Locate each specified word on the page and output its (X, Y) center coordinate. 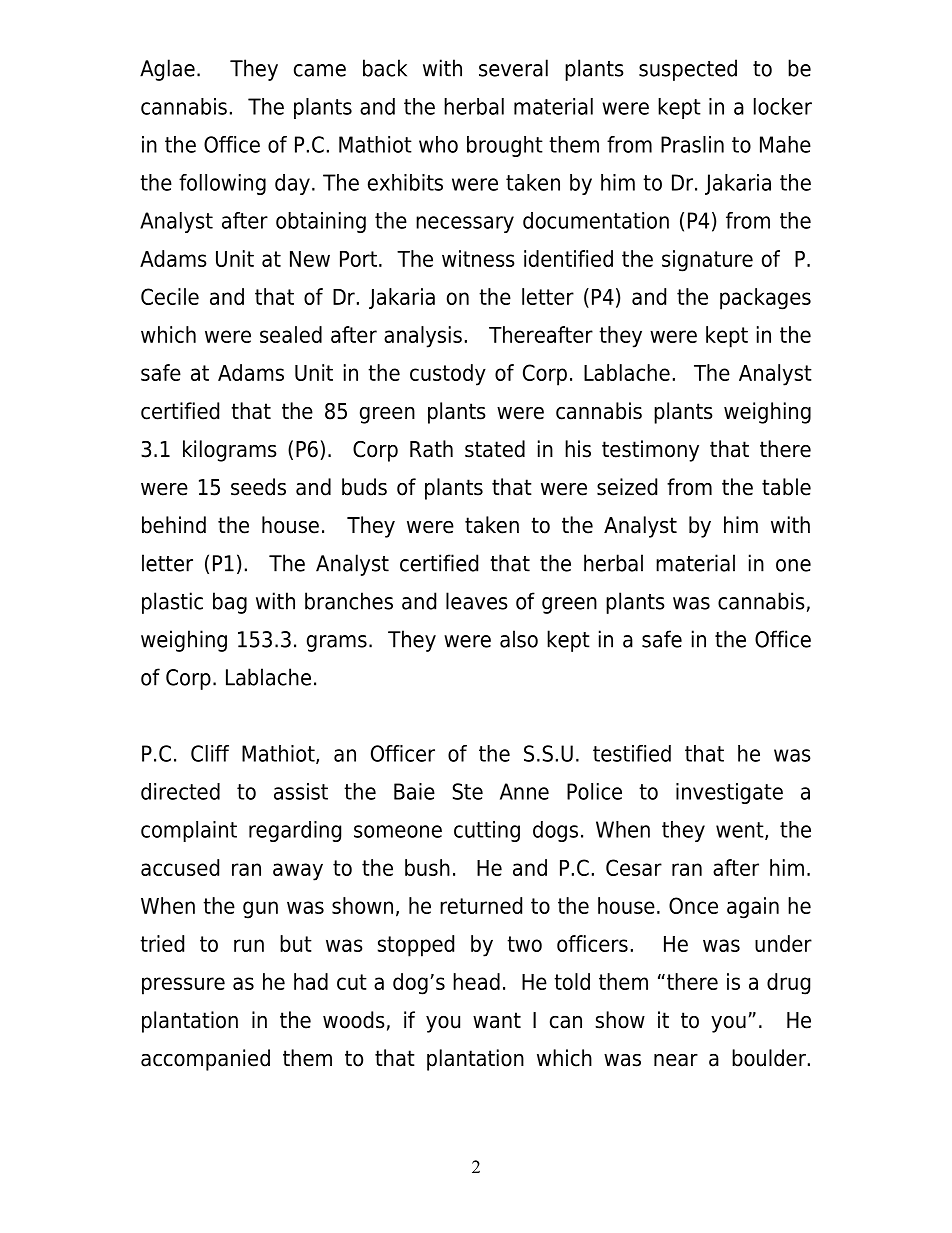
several (513, 68)
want (497, 1020)
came (320, 70)
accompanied (205, 1060)
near (676, 1060)
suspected (688, 70)
